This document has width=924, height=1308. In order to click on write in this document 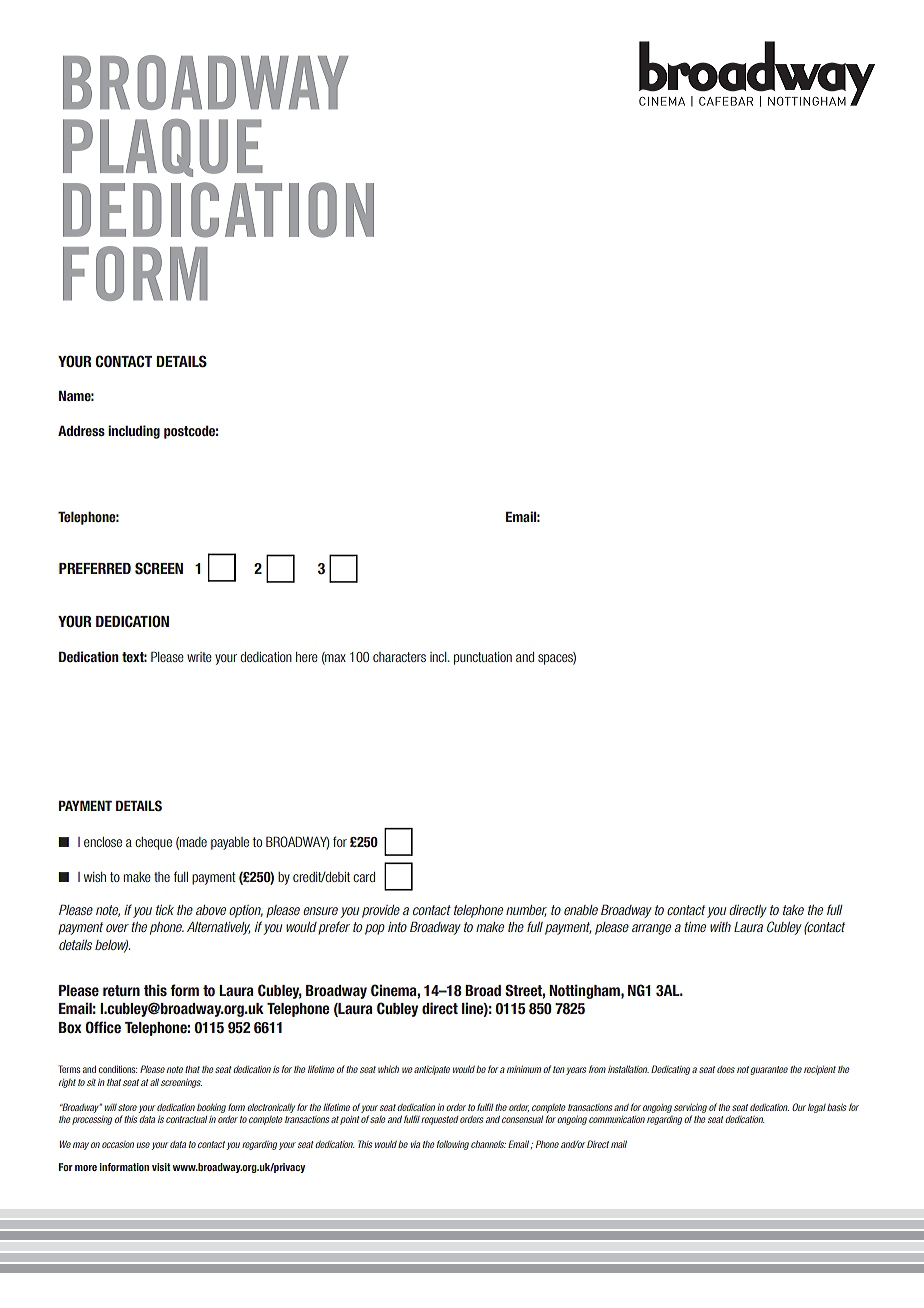, I will do `click(199, 657)`.
